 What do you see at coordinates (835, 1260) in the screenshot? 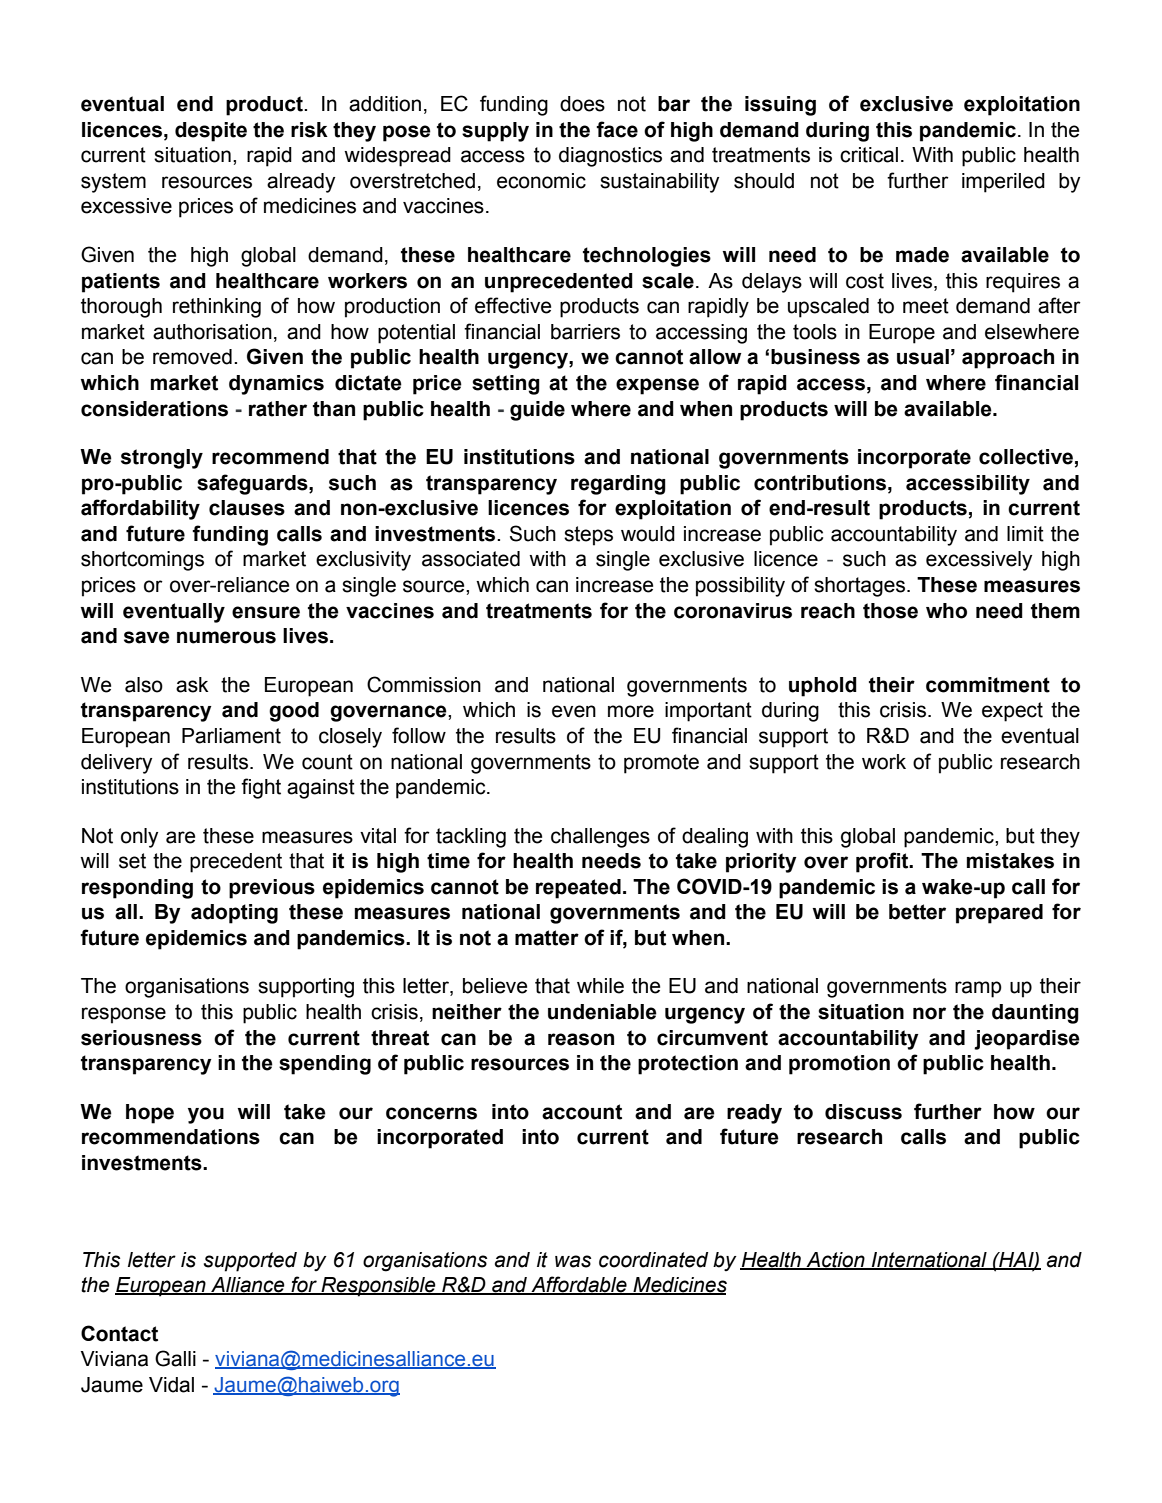
I see `Action` at bounding box center [835, 1260].
